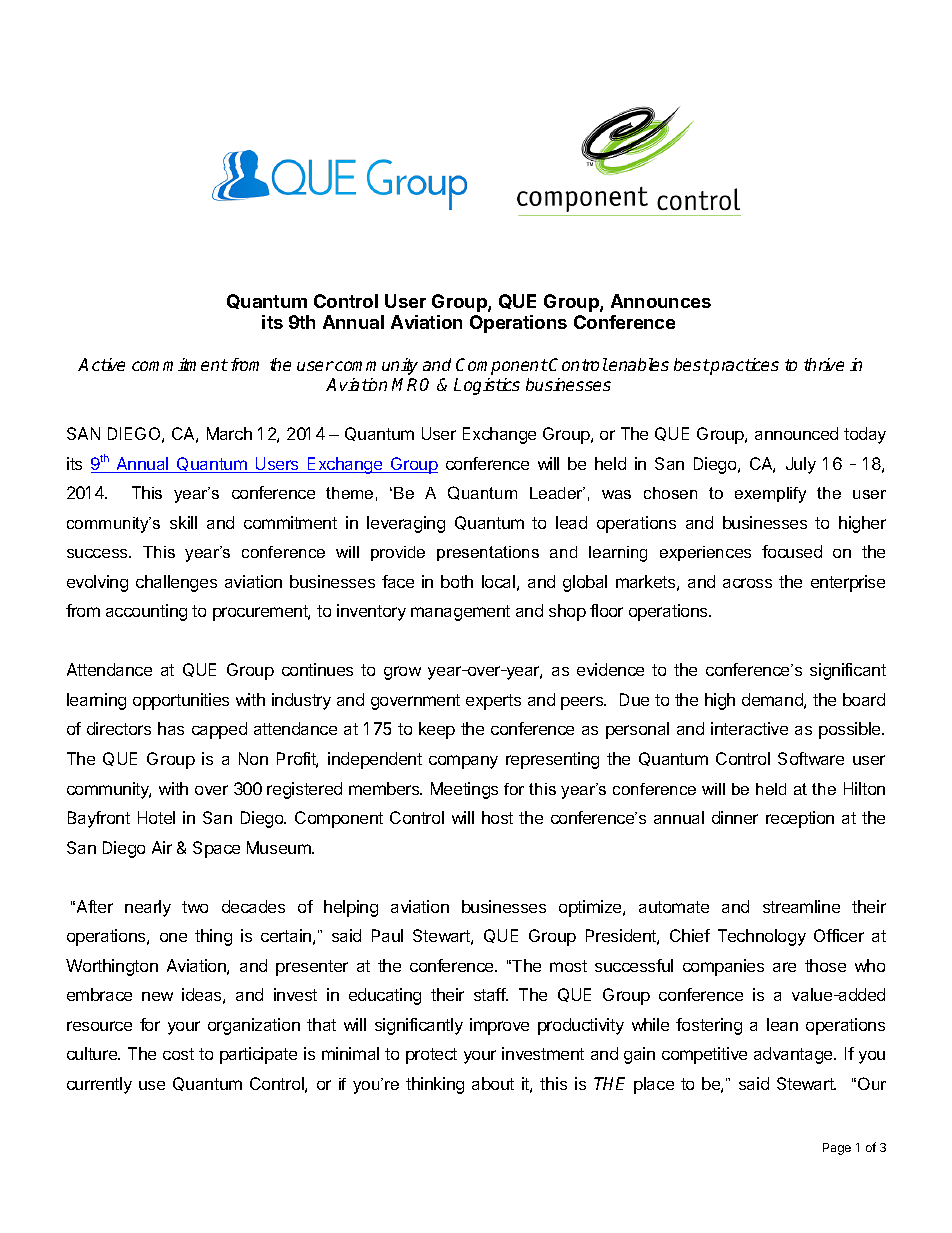 The width and height of the screenshot is (952, 1233). I want to click on reception, so click(800, 819).
